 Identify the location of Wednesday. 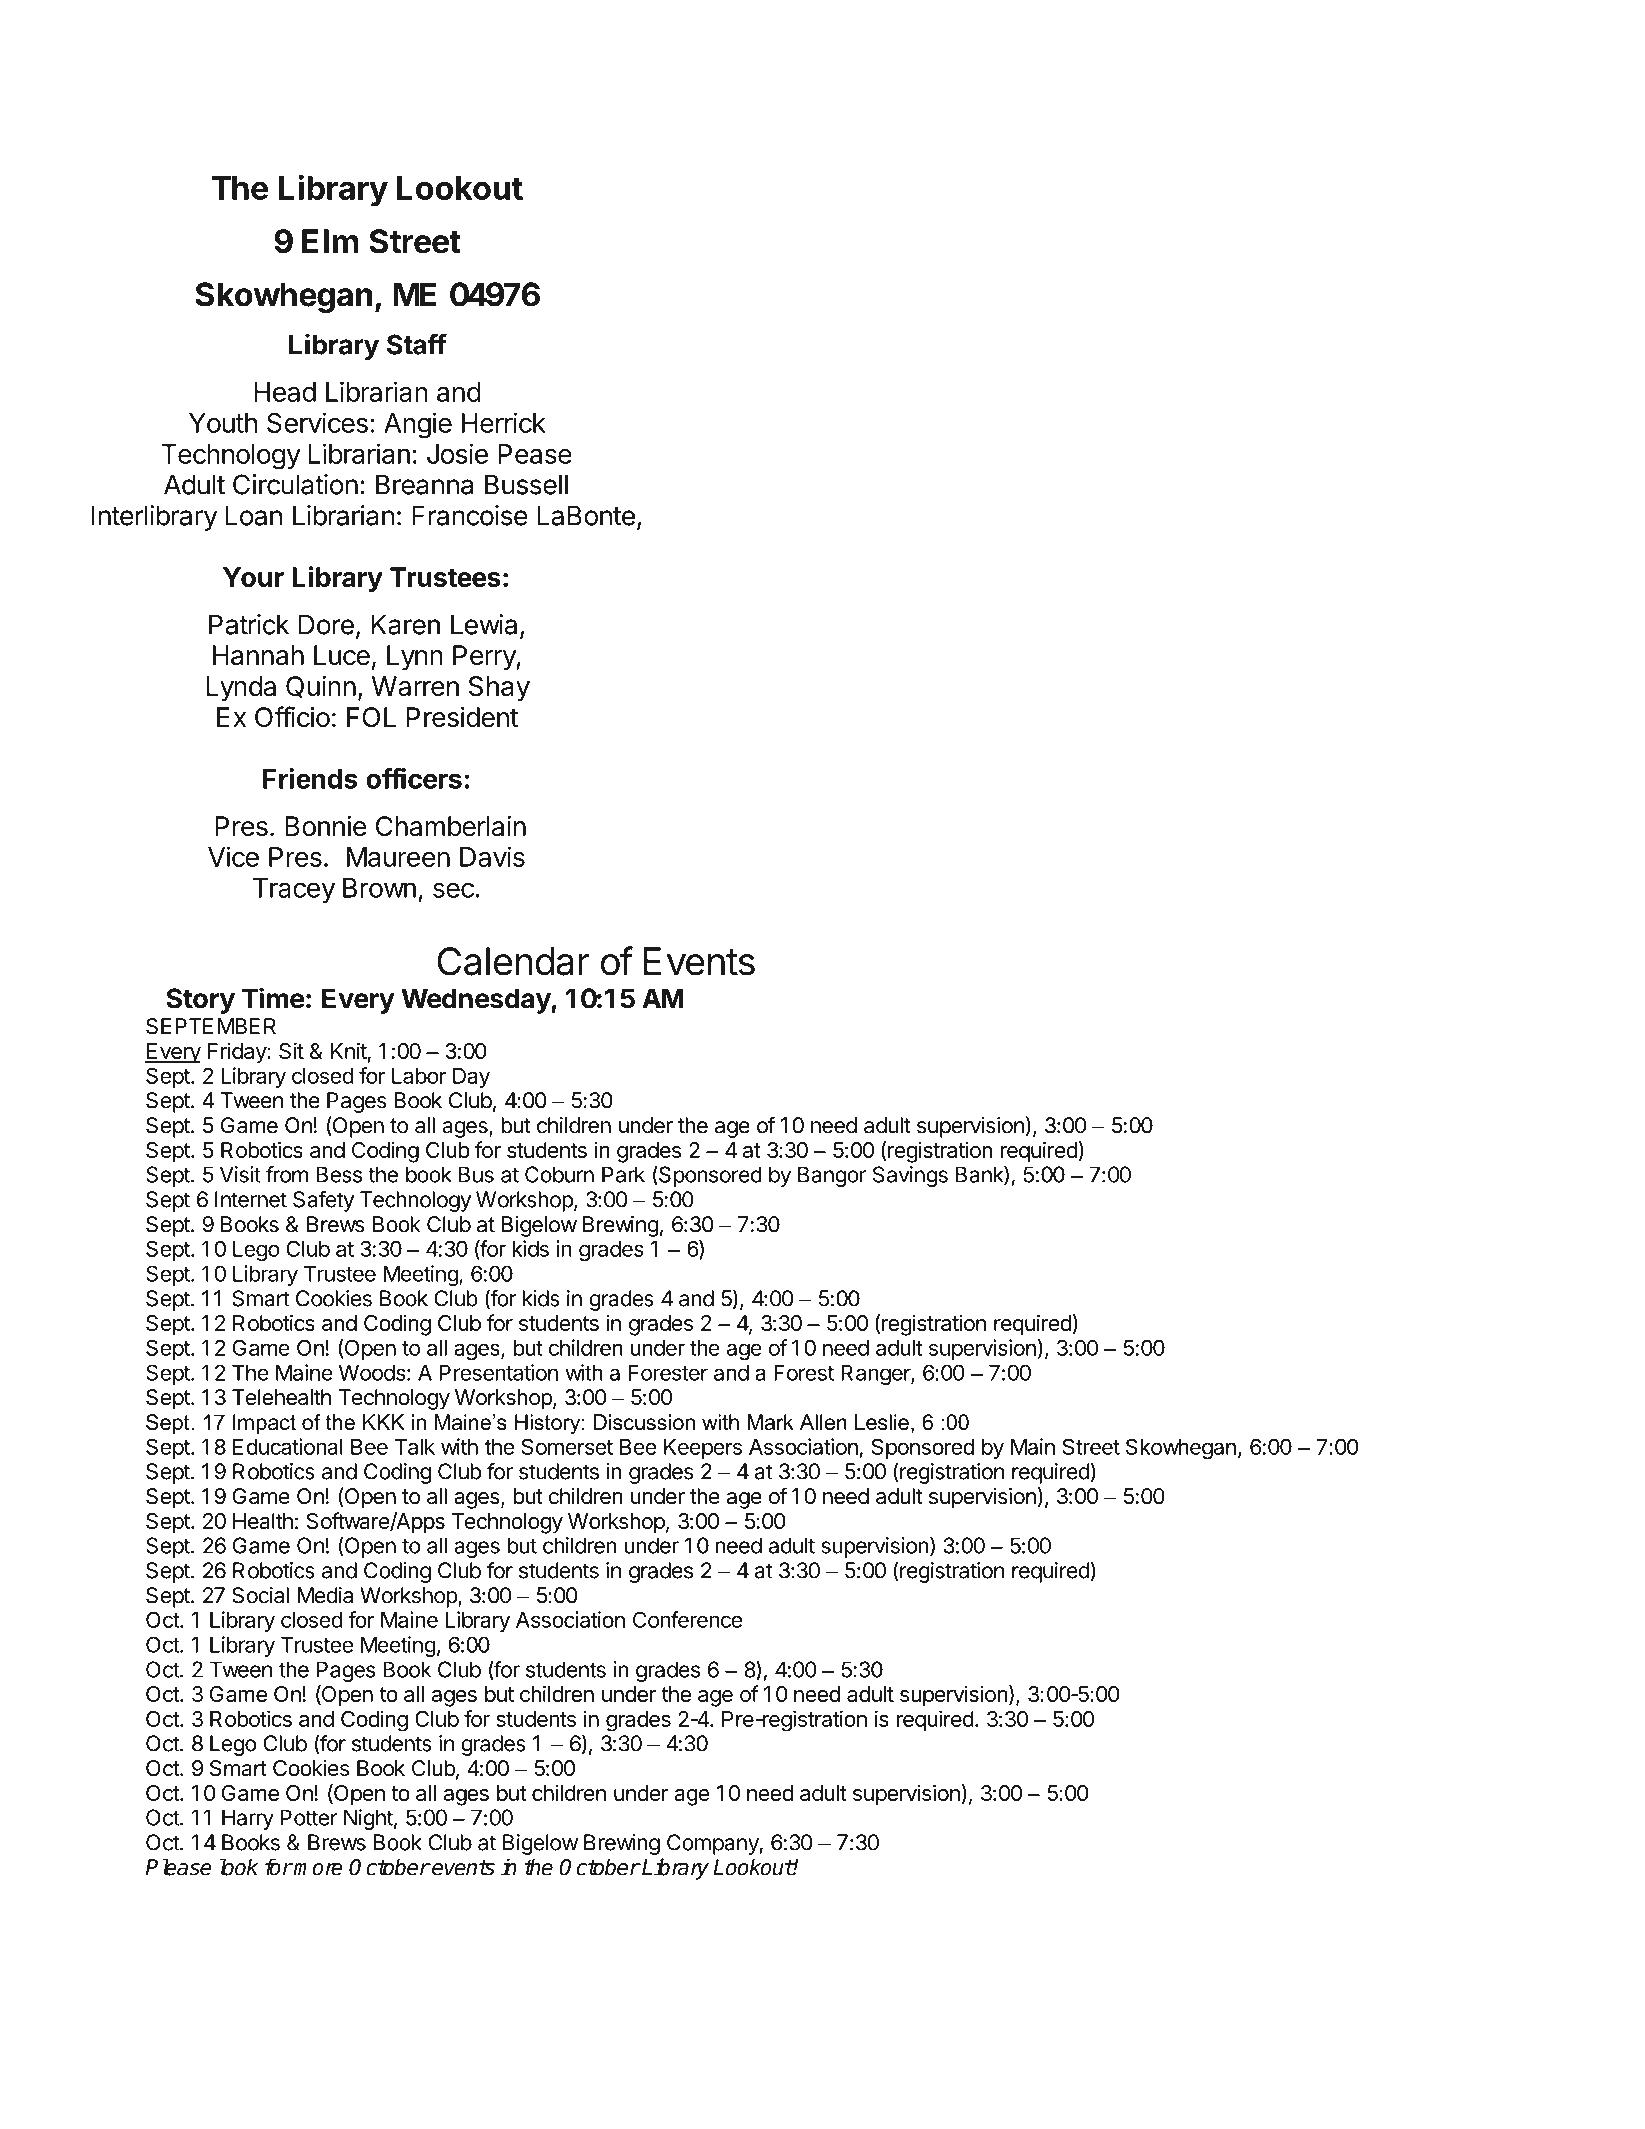
(476, 1001).
